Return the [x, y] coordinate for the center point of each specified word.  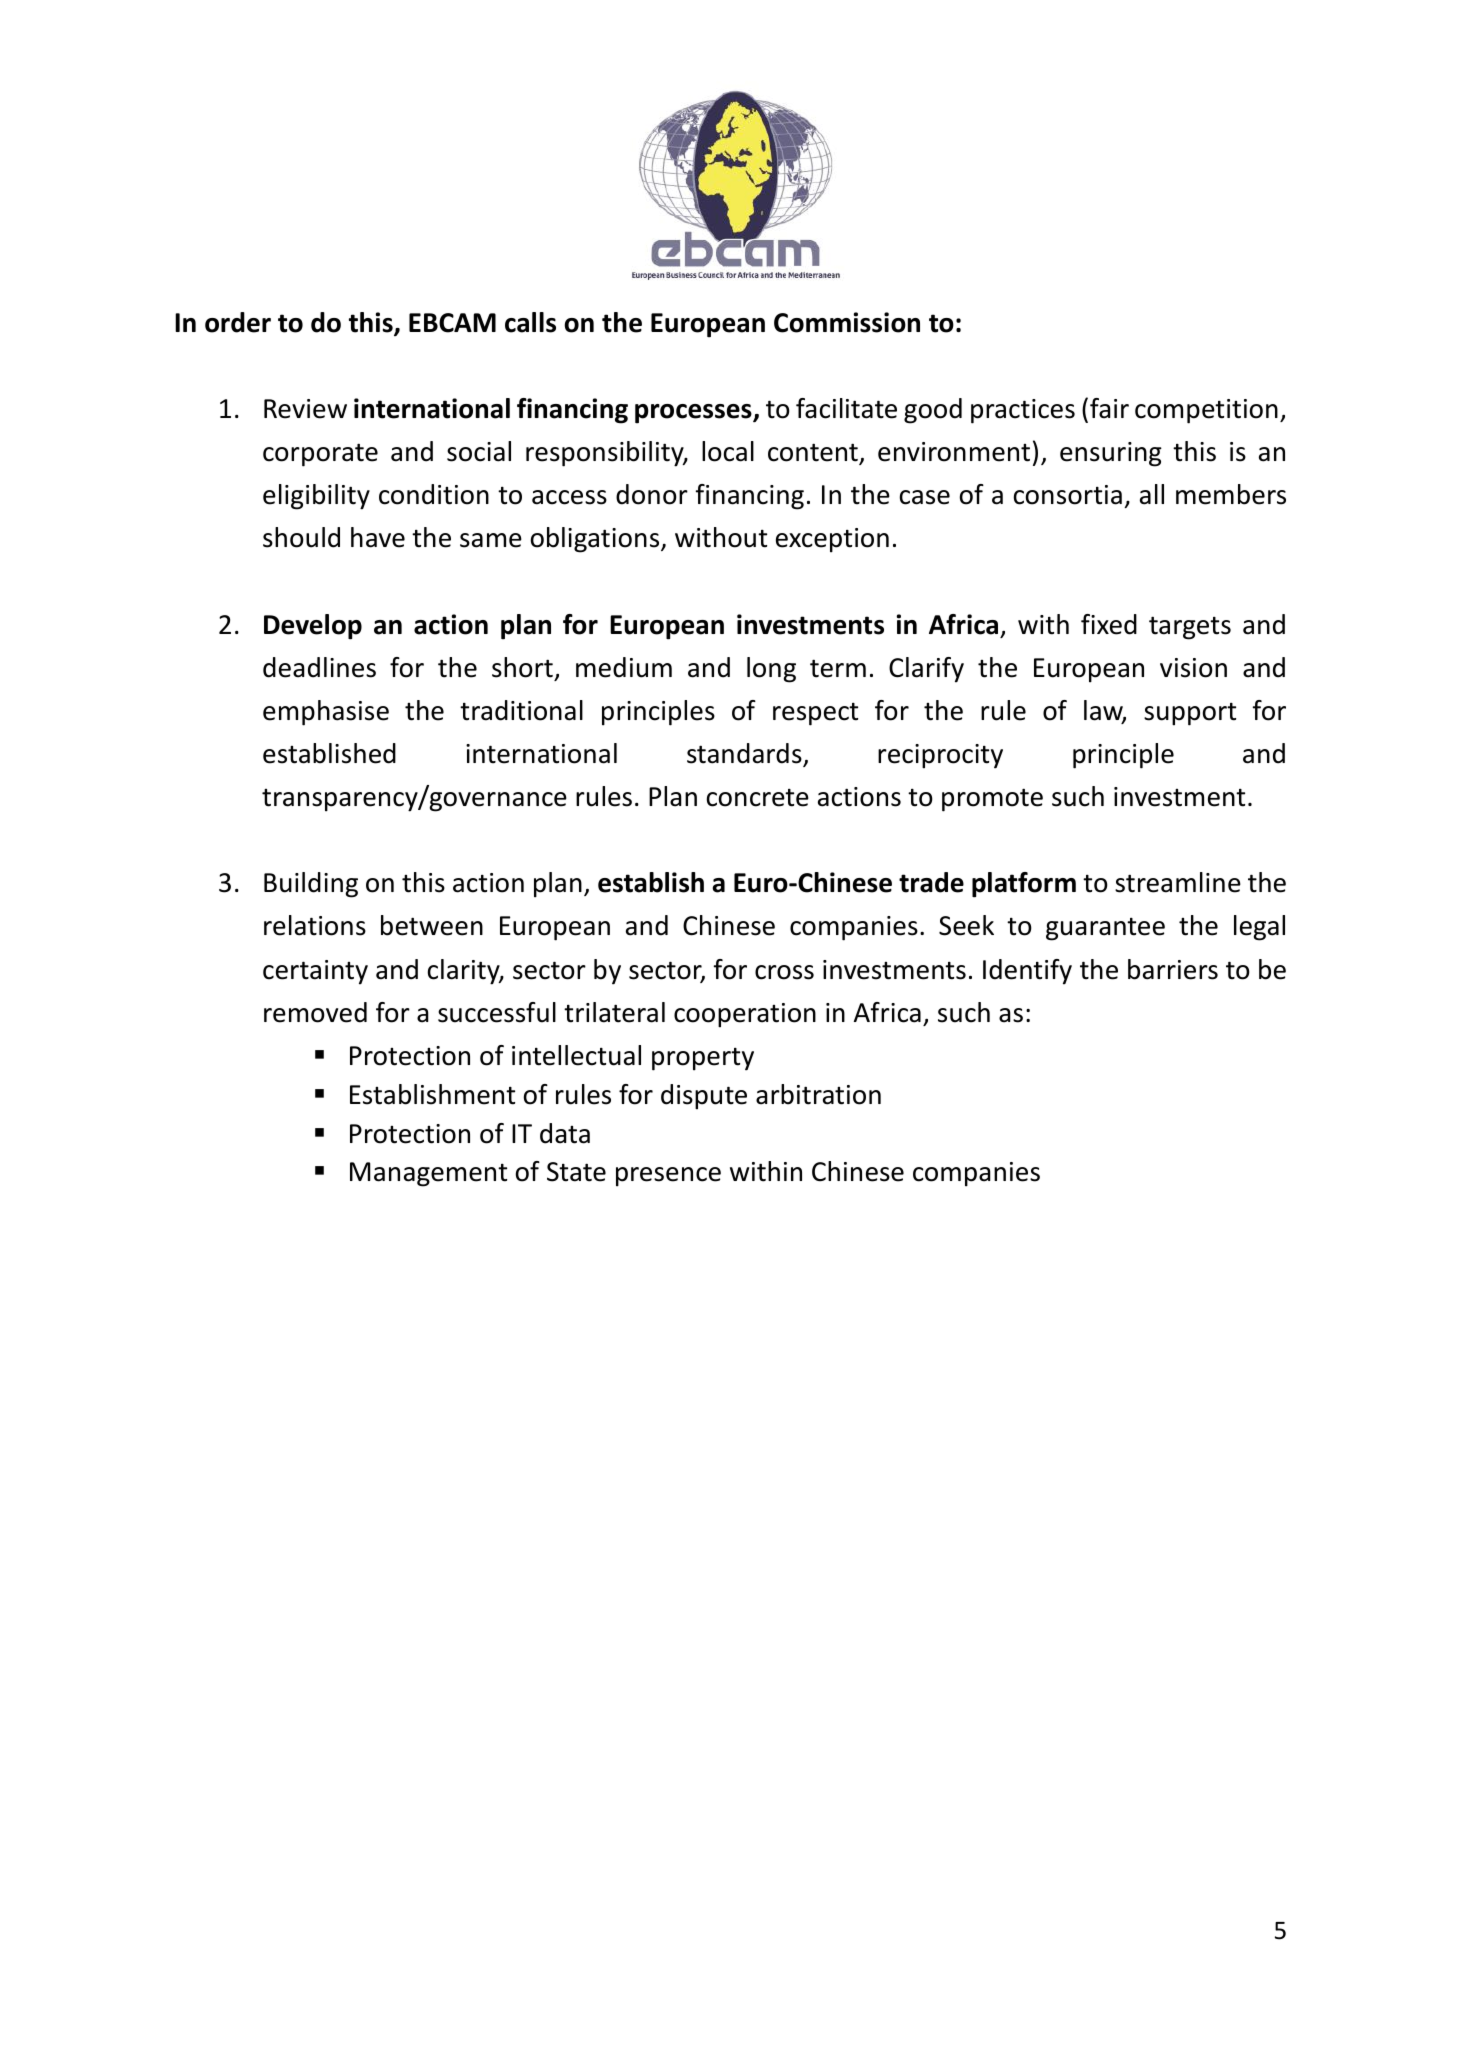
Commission [847, 322]
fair [1109, 408]
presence [668, 1177]
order [238, 322]
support [1190, 714]
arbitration [818, 1094]
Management [428, 1174]
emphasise [326, 713]
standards [745, 754]
